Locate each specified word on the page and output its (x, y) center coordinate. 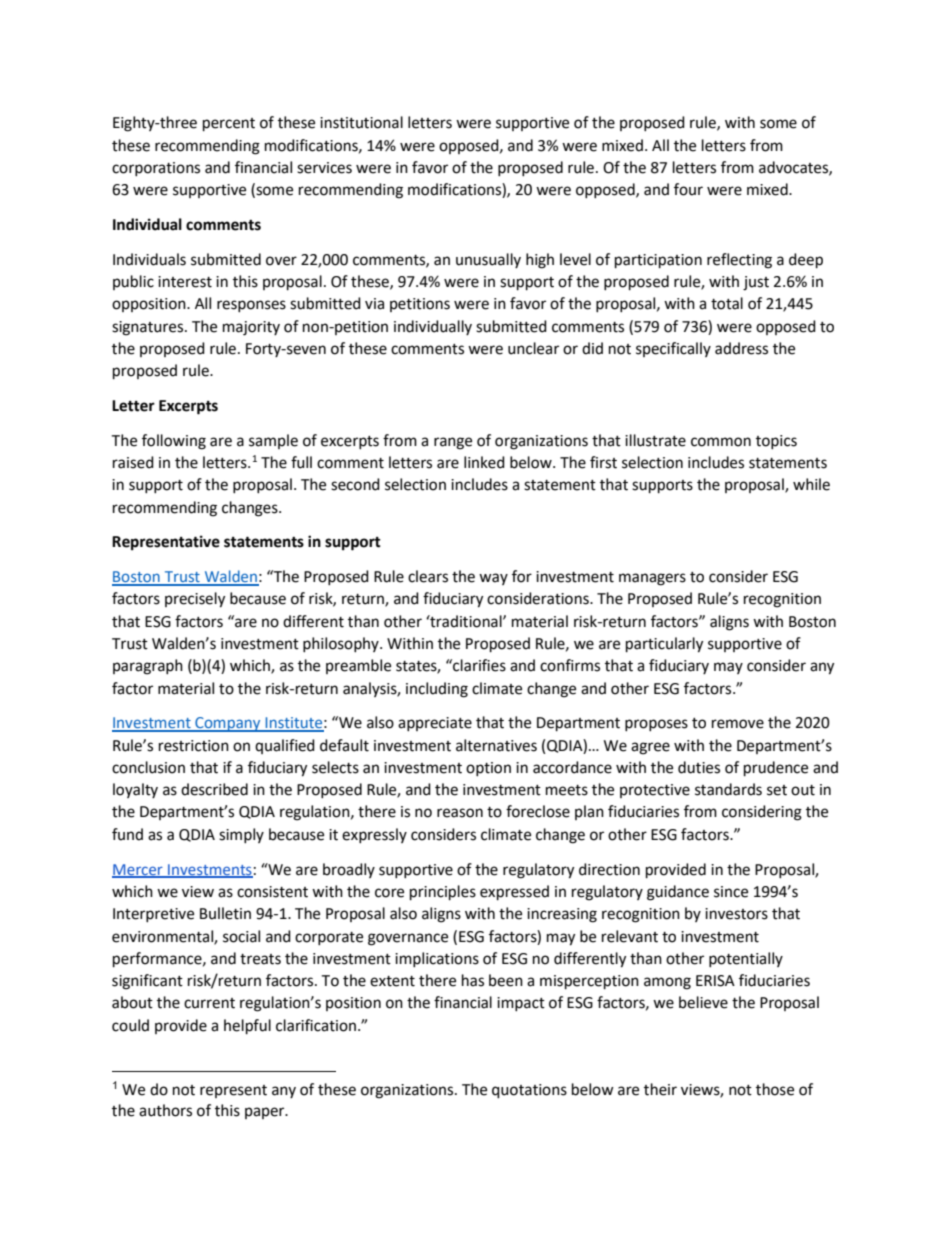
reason (460, 813)
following (174, 442)
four (688, 189)
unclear (533, 348)
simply (241, 835)
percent (229, 125)
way (493, 579)
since (731, 892)
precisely (195, 600)
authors (165, 1110)
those (775, 1089)
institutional (361, 122)
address (741, 348)
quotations (529, 1091)
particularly (664, 645)
